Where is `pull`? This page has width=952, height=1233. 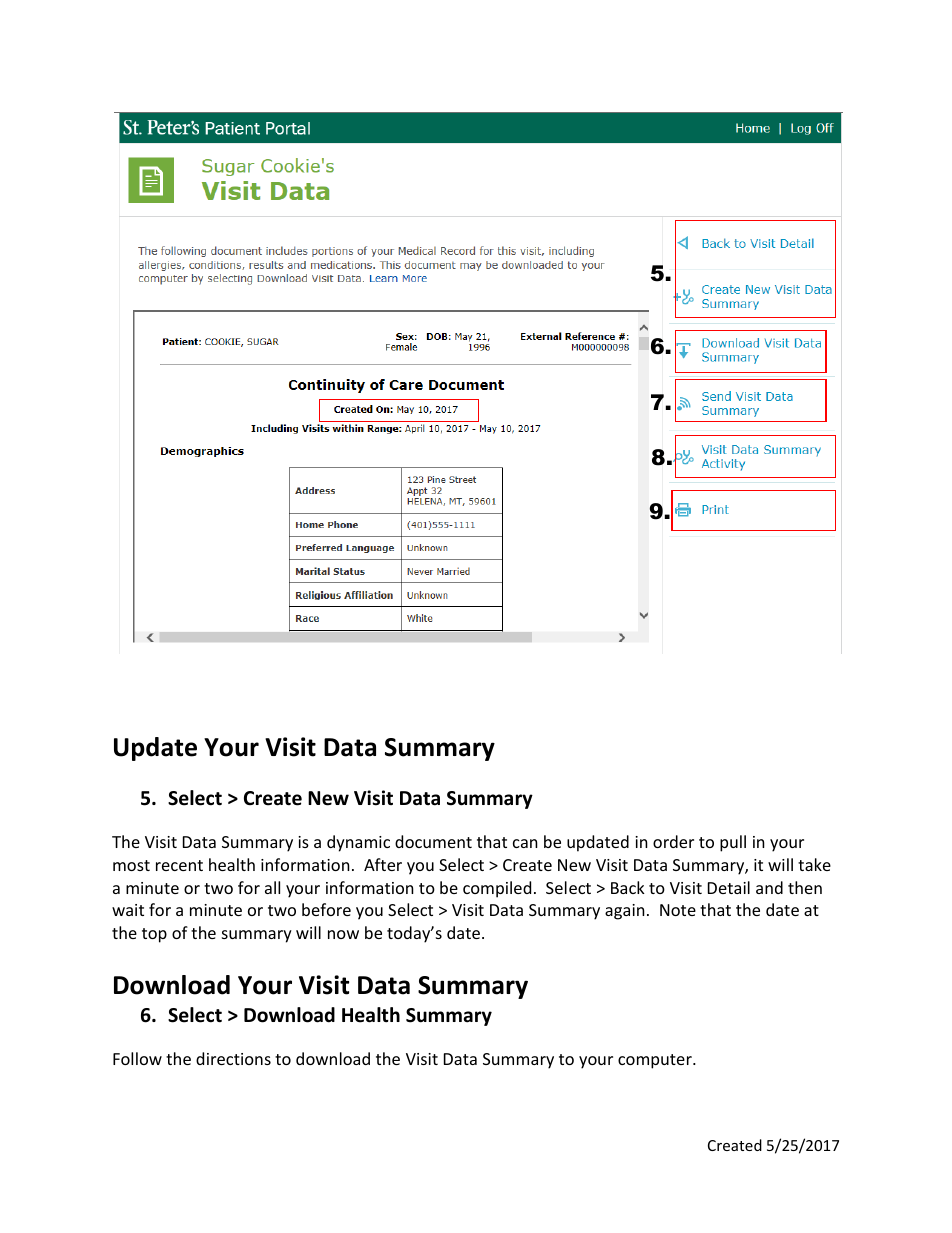 pull is located at coordinates (733, 843).
